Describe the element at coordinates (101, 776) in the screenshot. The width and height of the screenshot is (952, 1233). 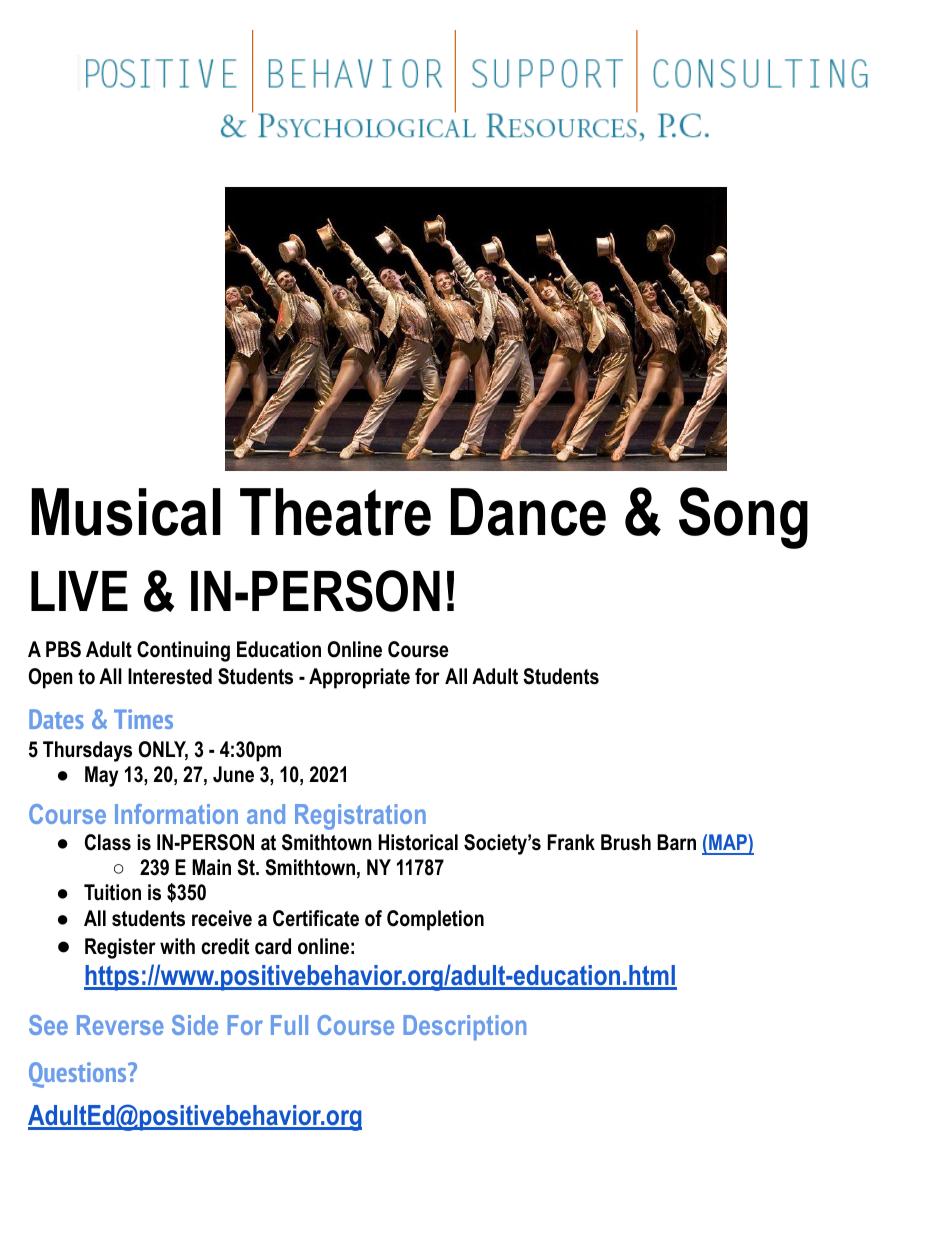
I see `May` at that location.
